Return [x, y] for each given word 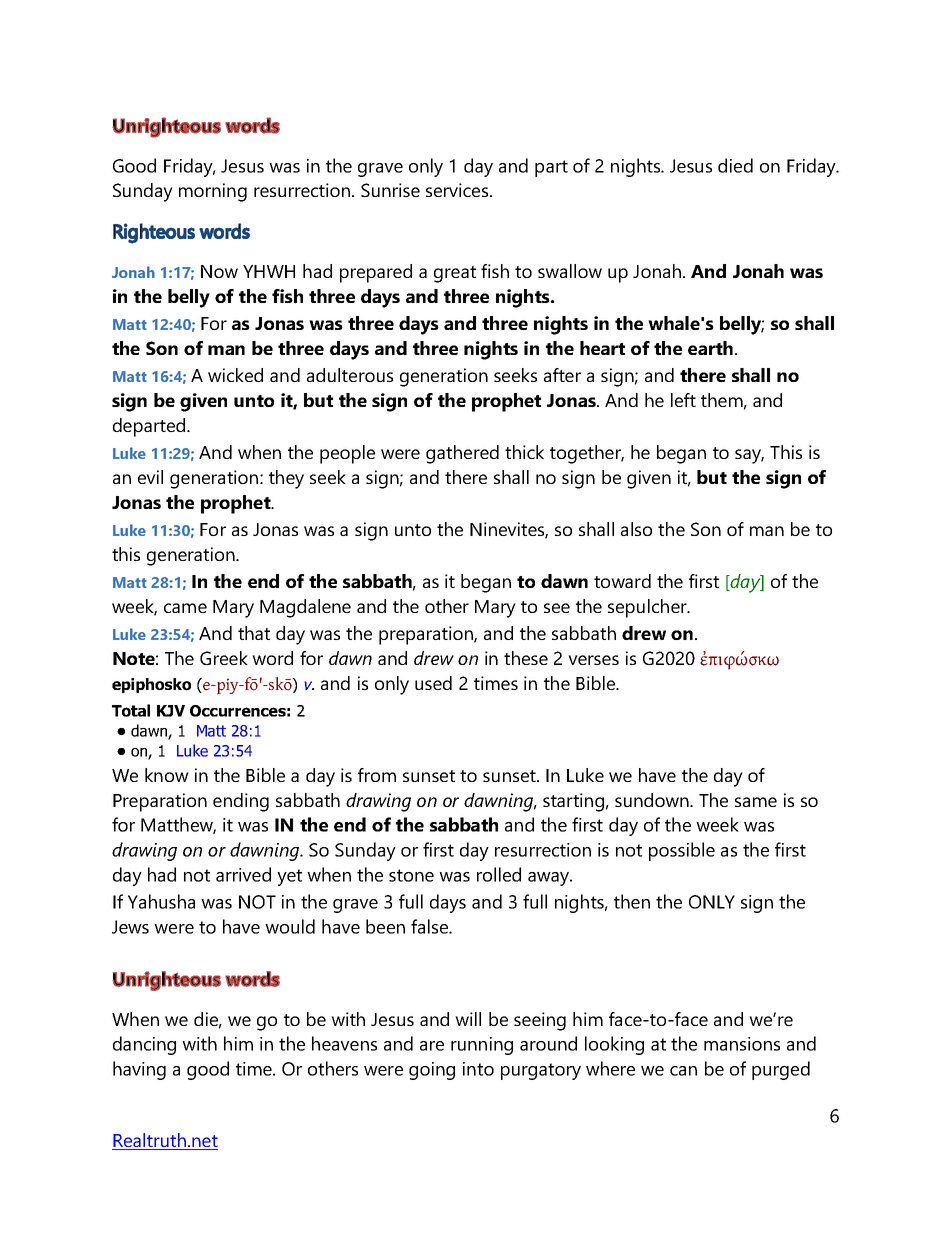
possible [682, 851]
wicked [235, 375]
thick [524, 452]
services [458, 190]
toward [622, 581]
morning [213, 192]
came [185, 608]
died [735, 165]
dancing [144, 1045]
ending [241, 802]
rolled [499, 874]
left [683, 400]
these [526, 658]
